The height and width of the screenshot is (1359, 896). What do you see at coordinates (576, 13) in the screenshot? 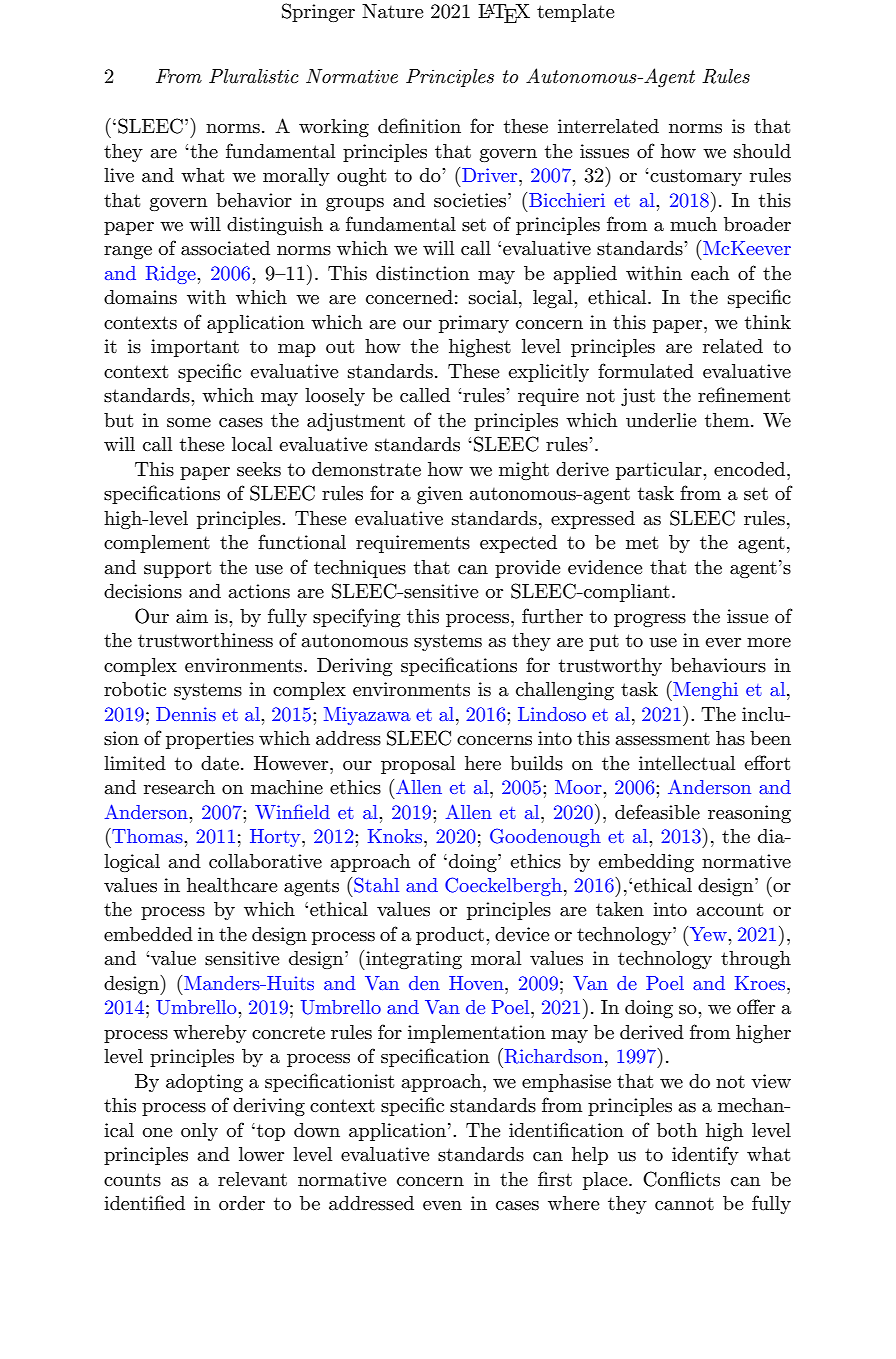
I see `template` at bounding box center [576, 13].
